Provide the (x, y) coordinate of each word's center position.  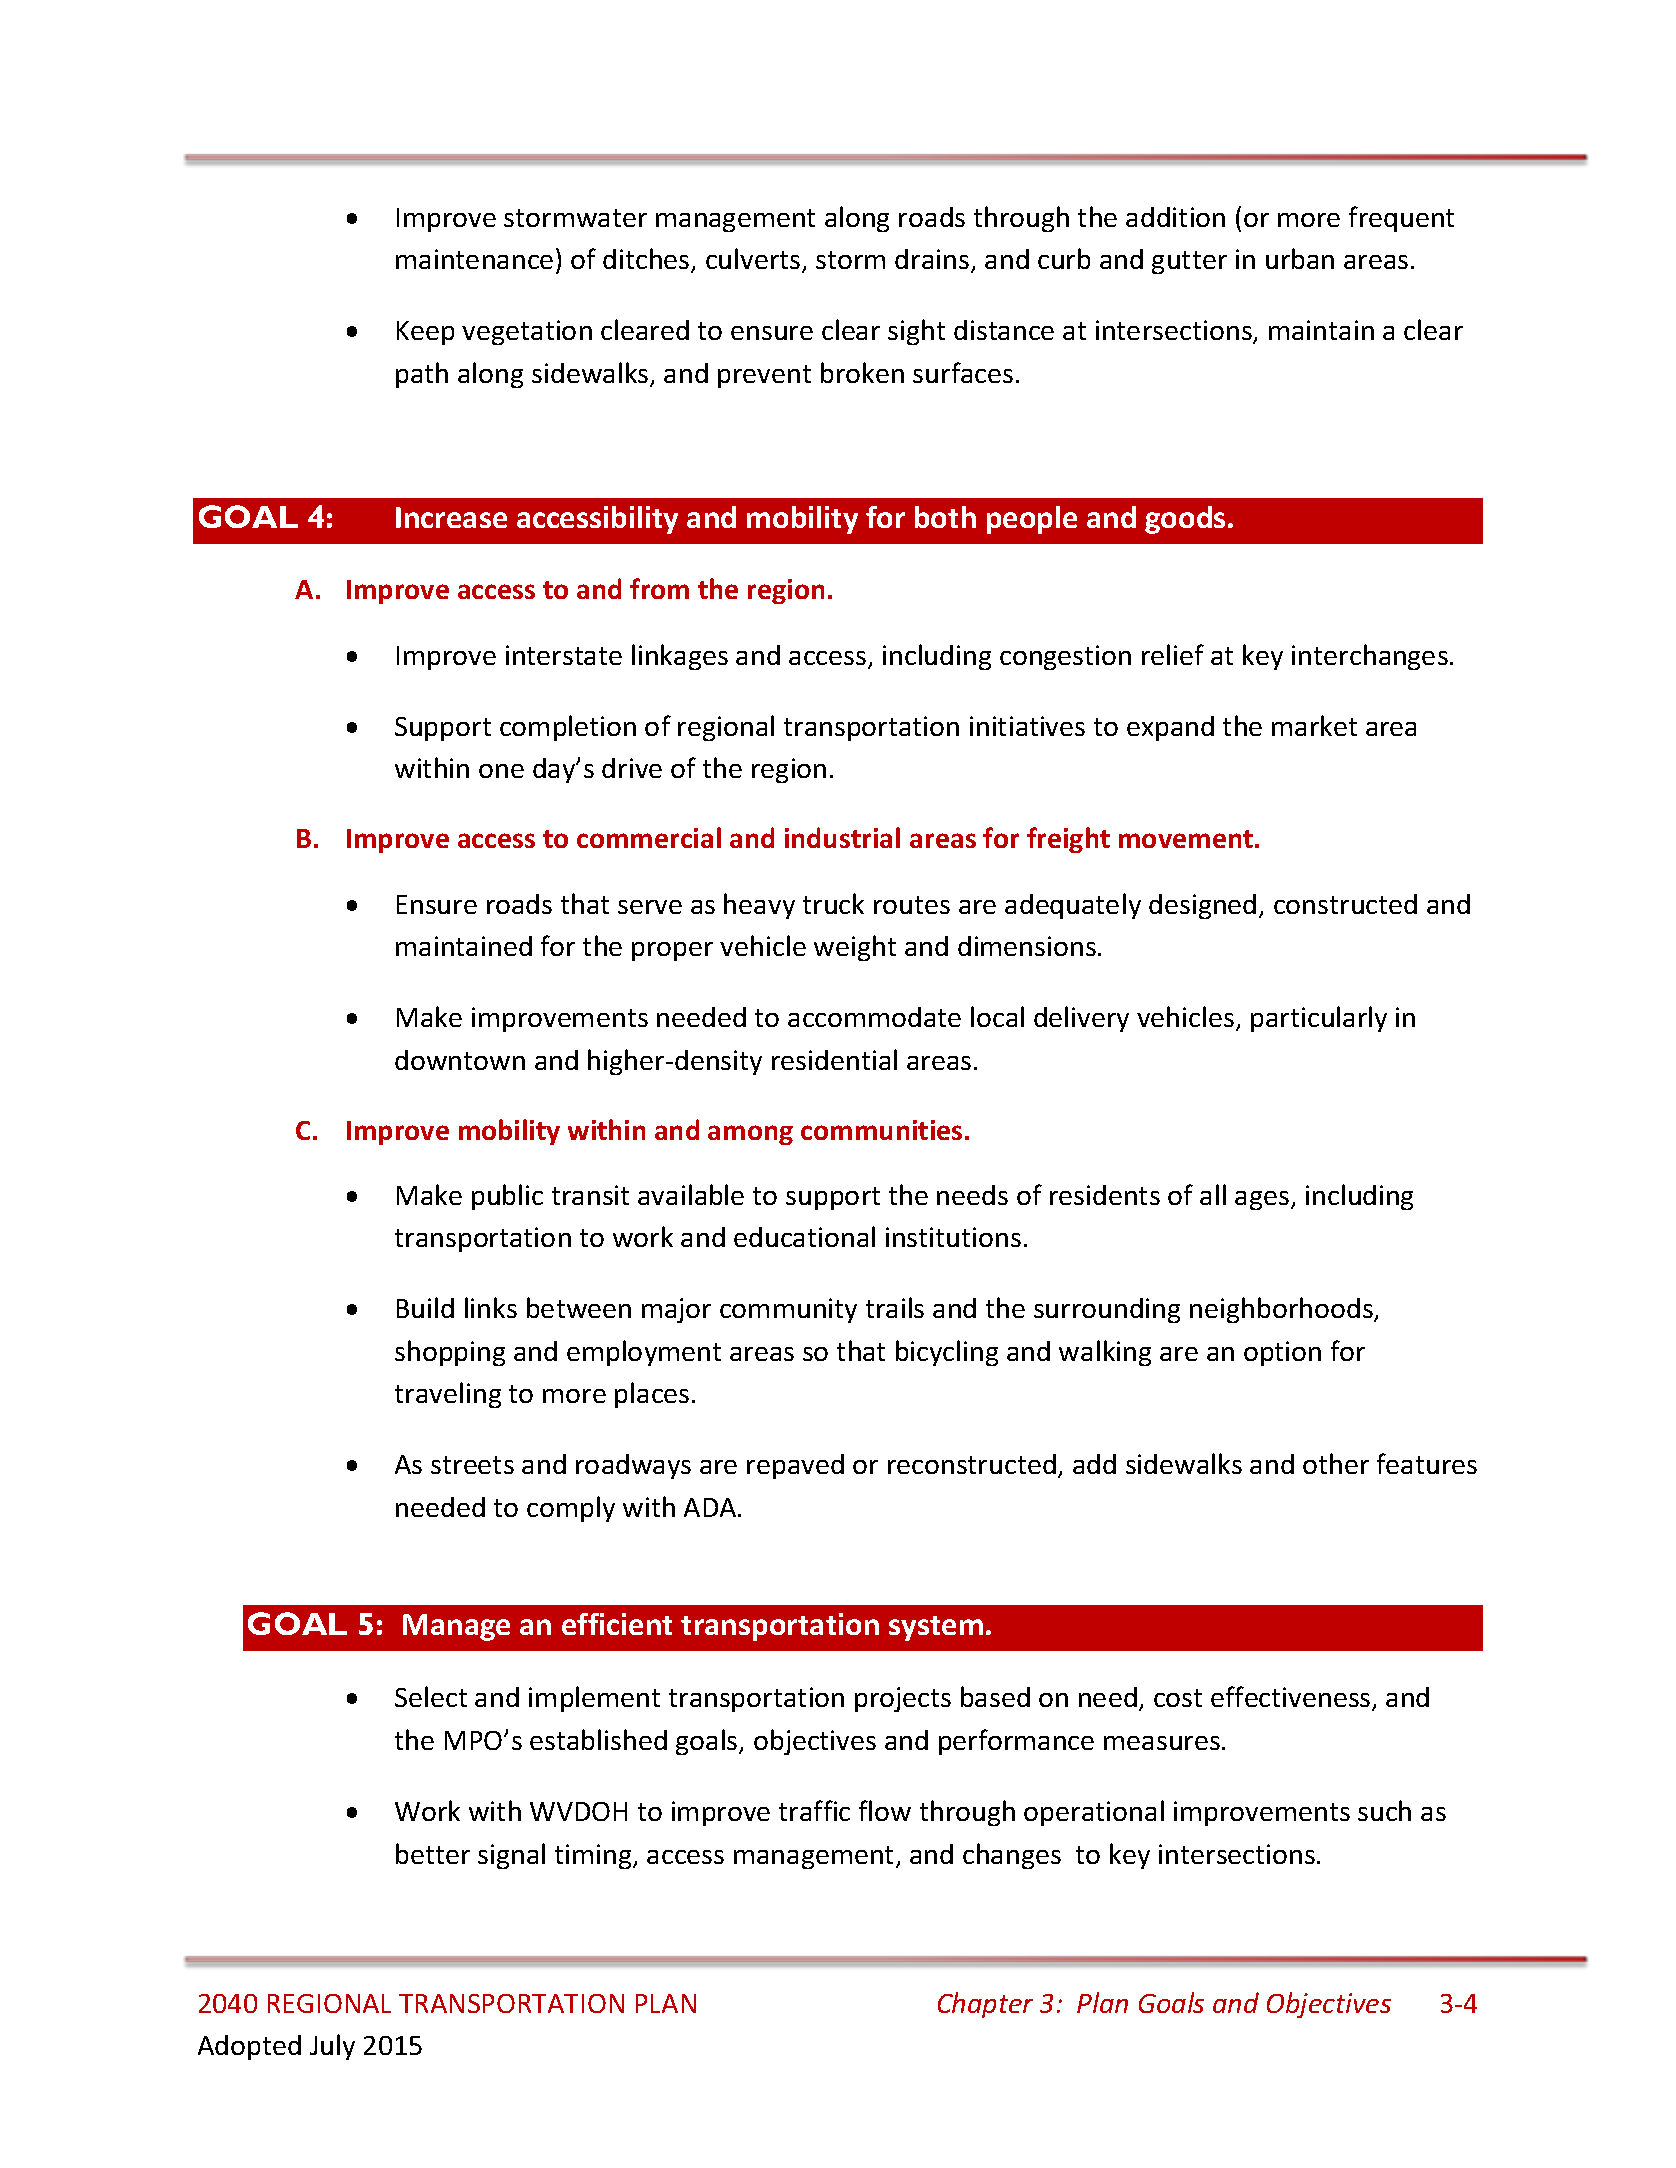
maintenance (474, 259)
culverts (754, 260)
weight (855, 948)
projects (903, 1699)
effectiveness (1292, 1698)
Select (431, 1696)
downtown (460, 1060)
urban (1300, 258)
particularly (1319, 1019)
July (332, 2047)
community (788, 1310)
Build (425, 1307)
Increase (451, 517)
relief (1173, 654)
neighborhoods (1282, 1310)
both (945, 517)
